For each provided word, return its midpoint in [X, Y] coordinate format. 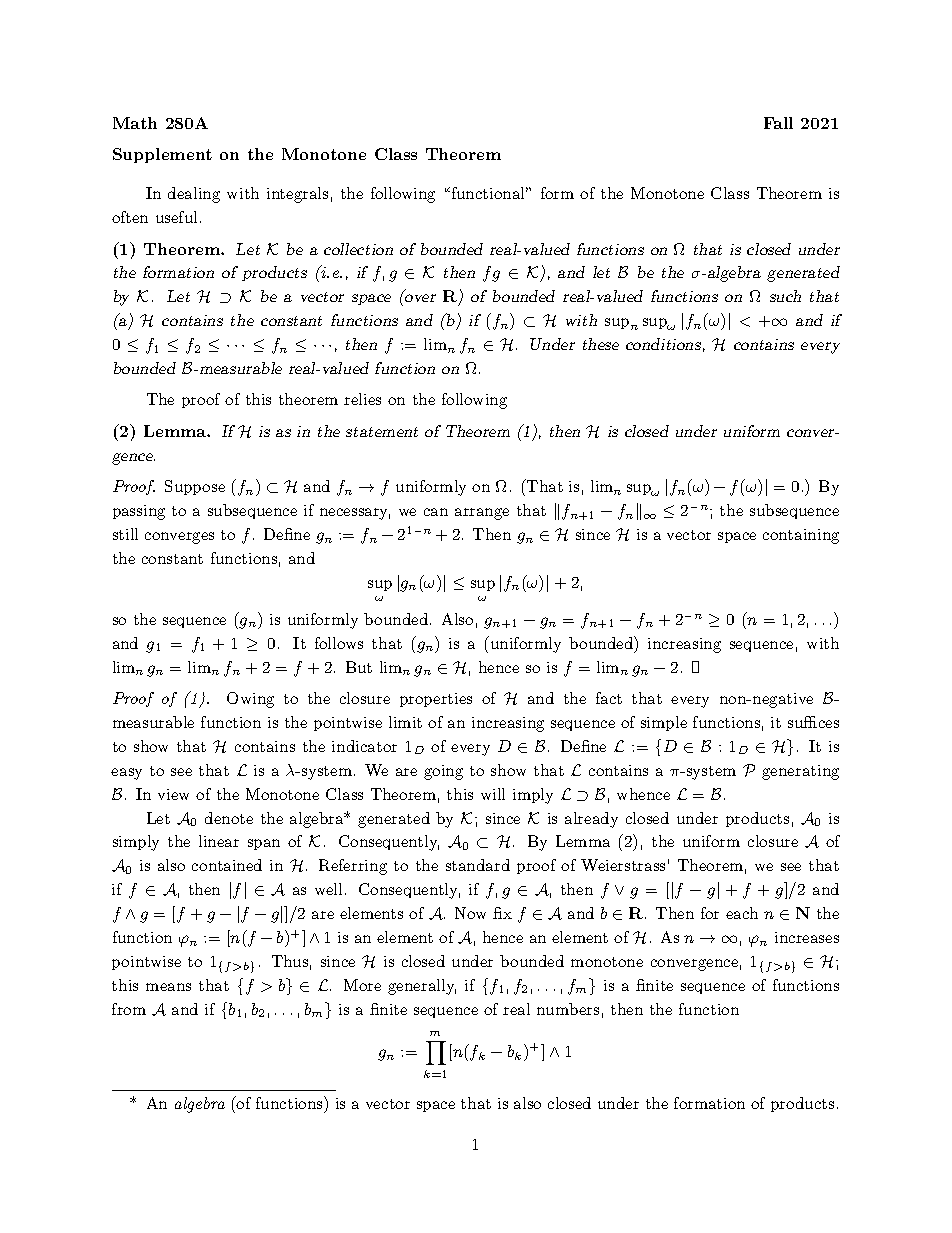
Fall [778, 123]
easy [126, 774]
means [168, 987]
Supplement [162, 155]
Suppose [195, 487]
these [601, 344]
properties [436, 700]
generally [422, 987]
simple [664, 723]
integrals [297, 195]
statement [382, 432]
